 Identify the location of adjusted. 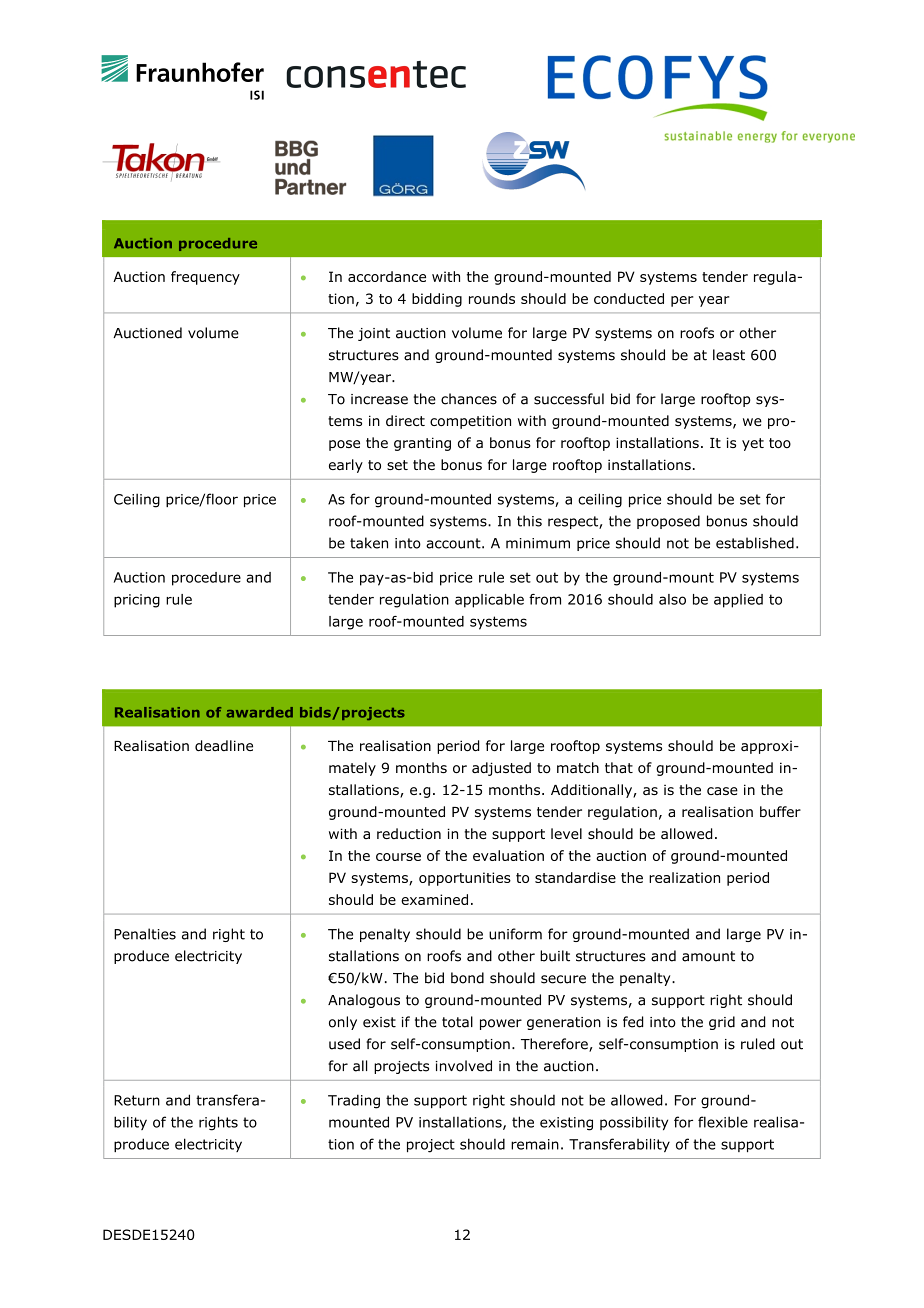
(501, 769).
